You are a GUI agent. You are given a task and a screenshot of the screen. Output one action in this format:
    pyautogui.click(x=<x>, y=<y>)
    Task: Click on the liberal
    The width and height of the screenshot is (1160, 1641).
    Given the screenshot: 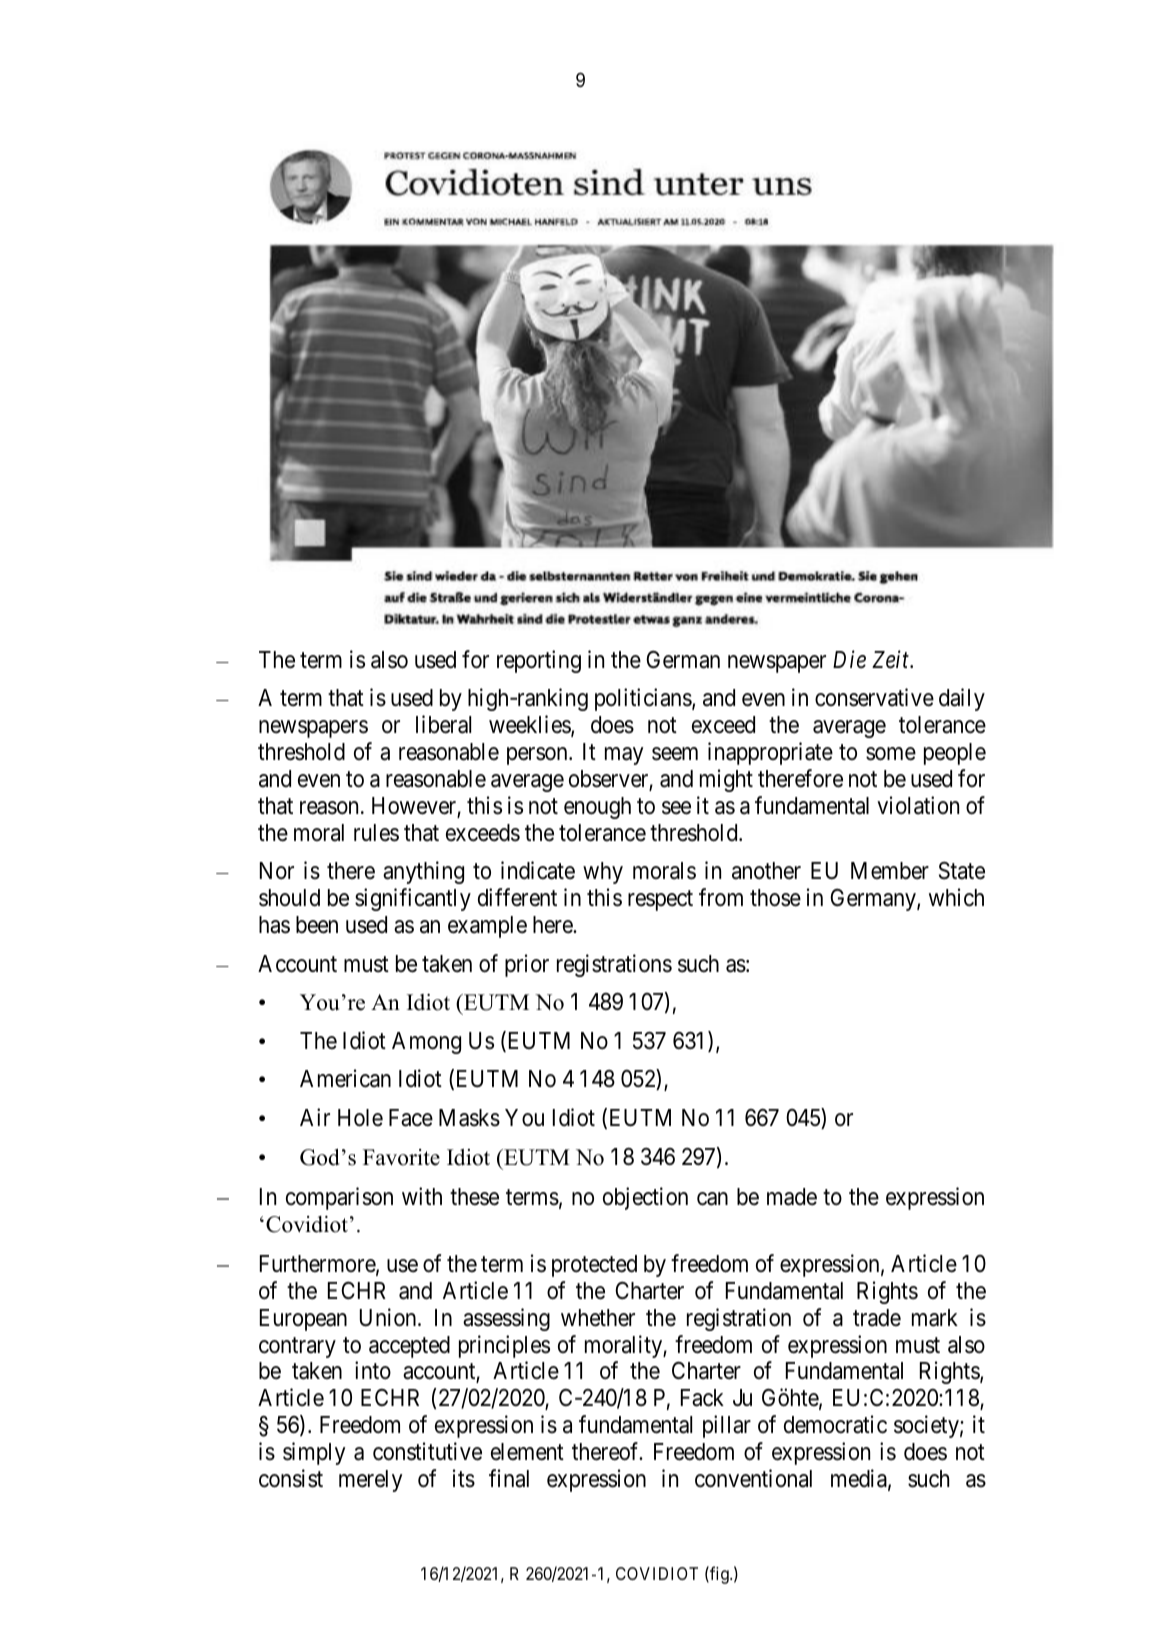 What is the action you would take?
    pyautogui.click(x=443, y=724)
